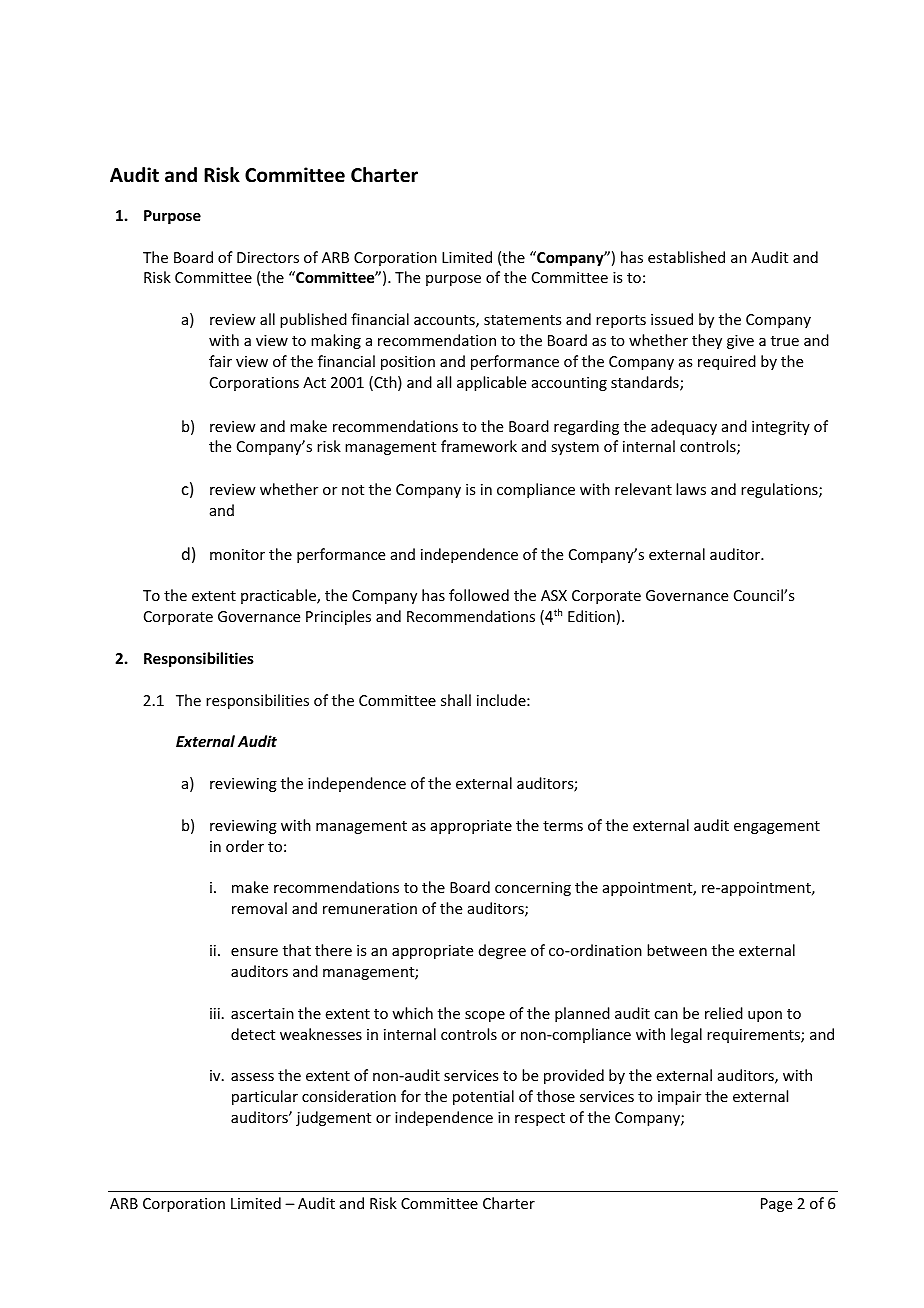 Image resolution: width=924 pixels, height=1308 pixels. I want to click on laws, so click(691, 489).
